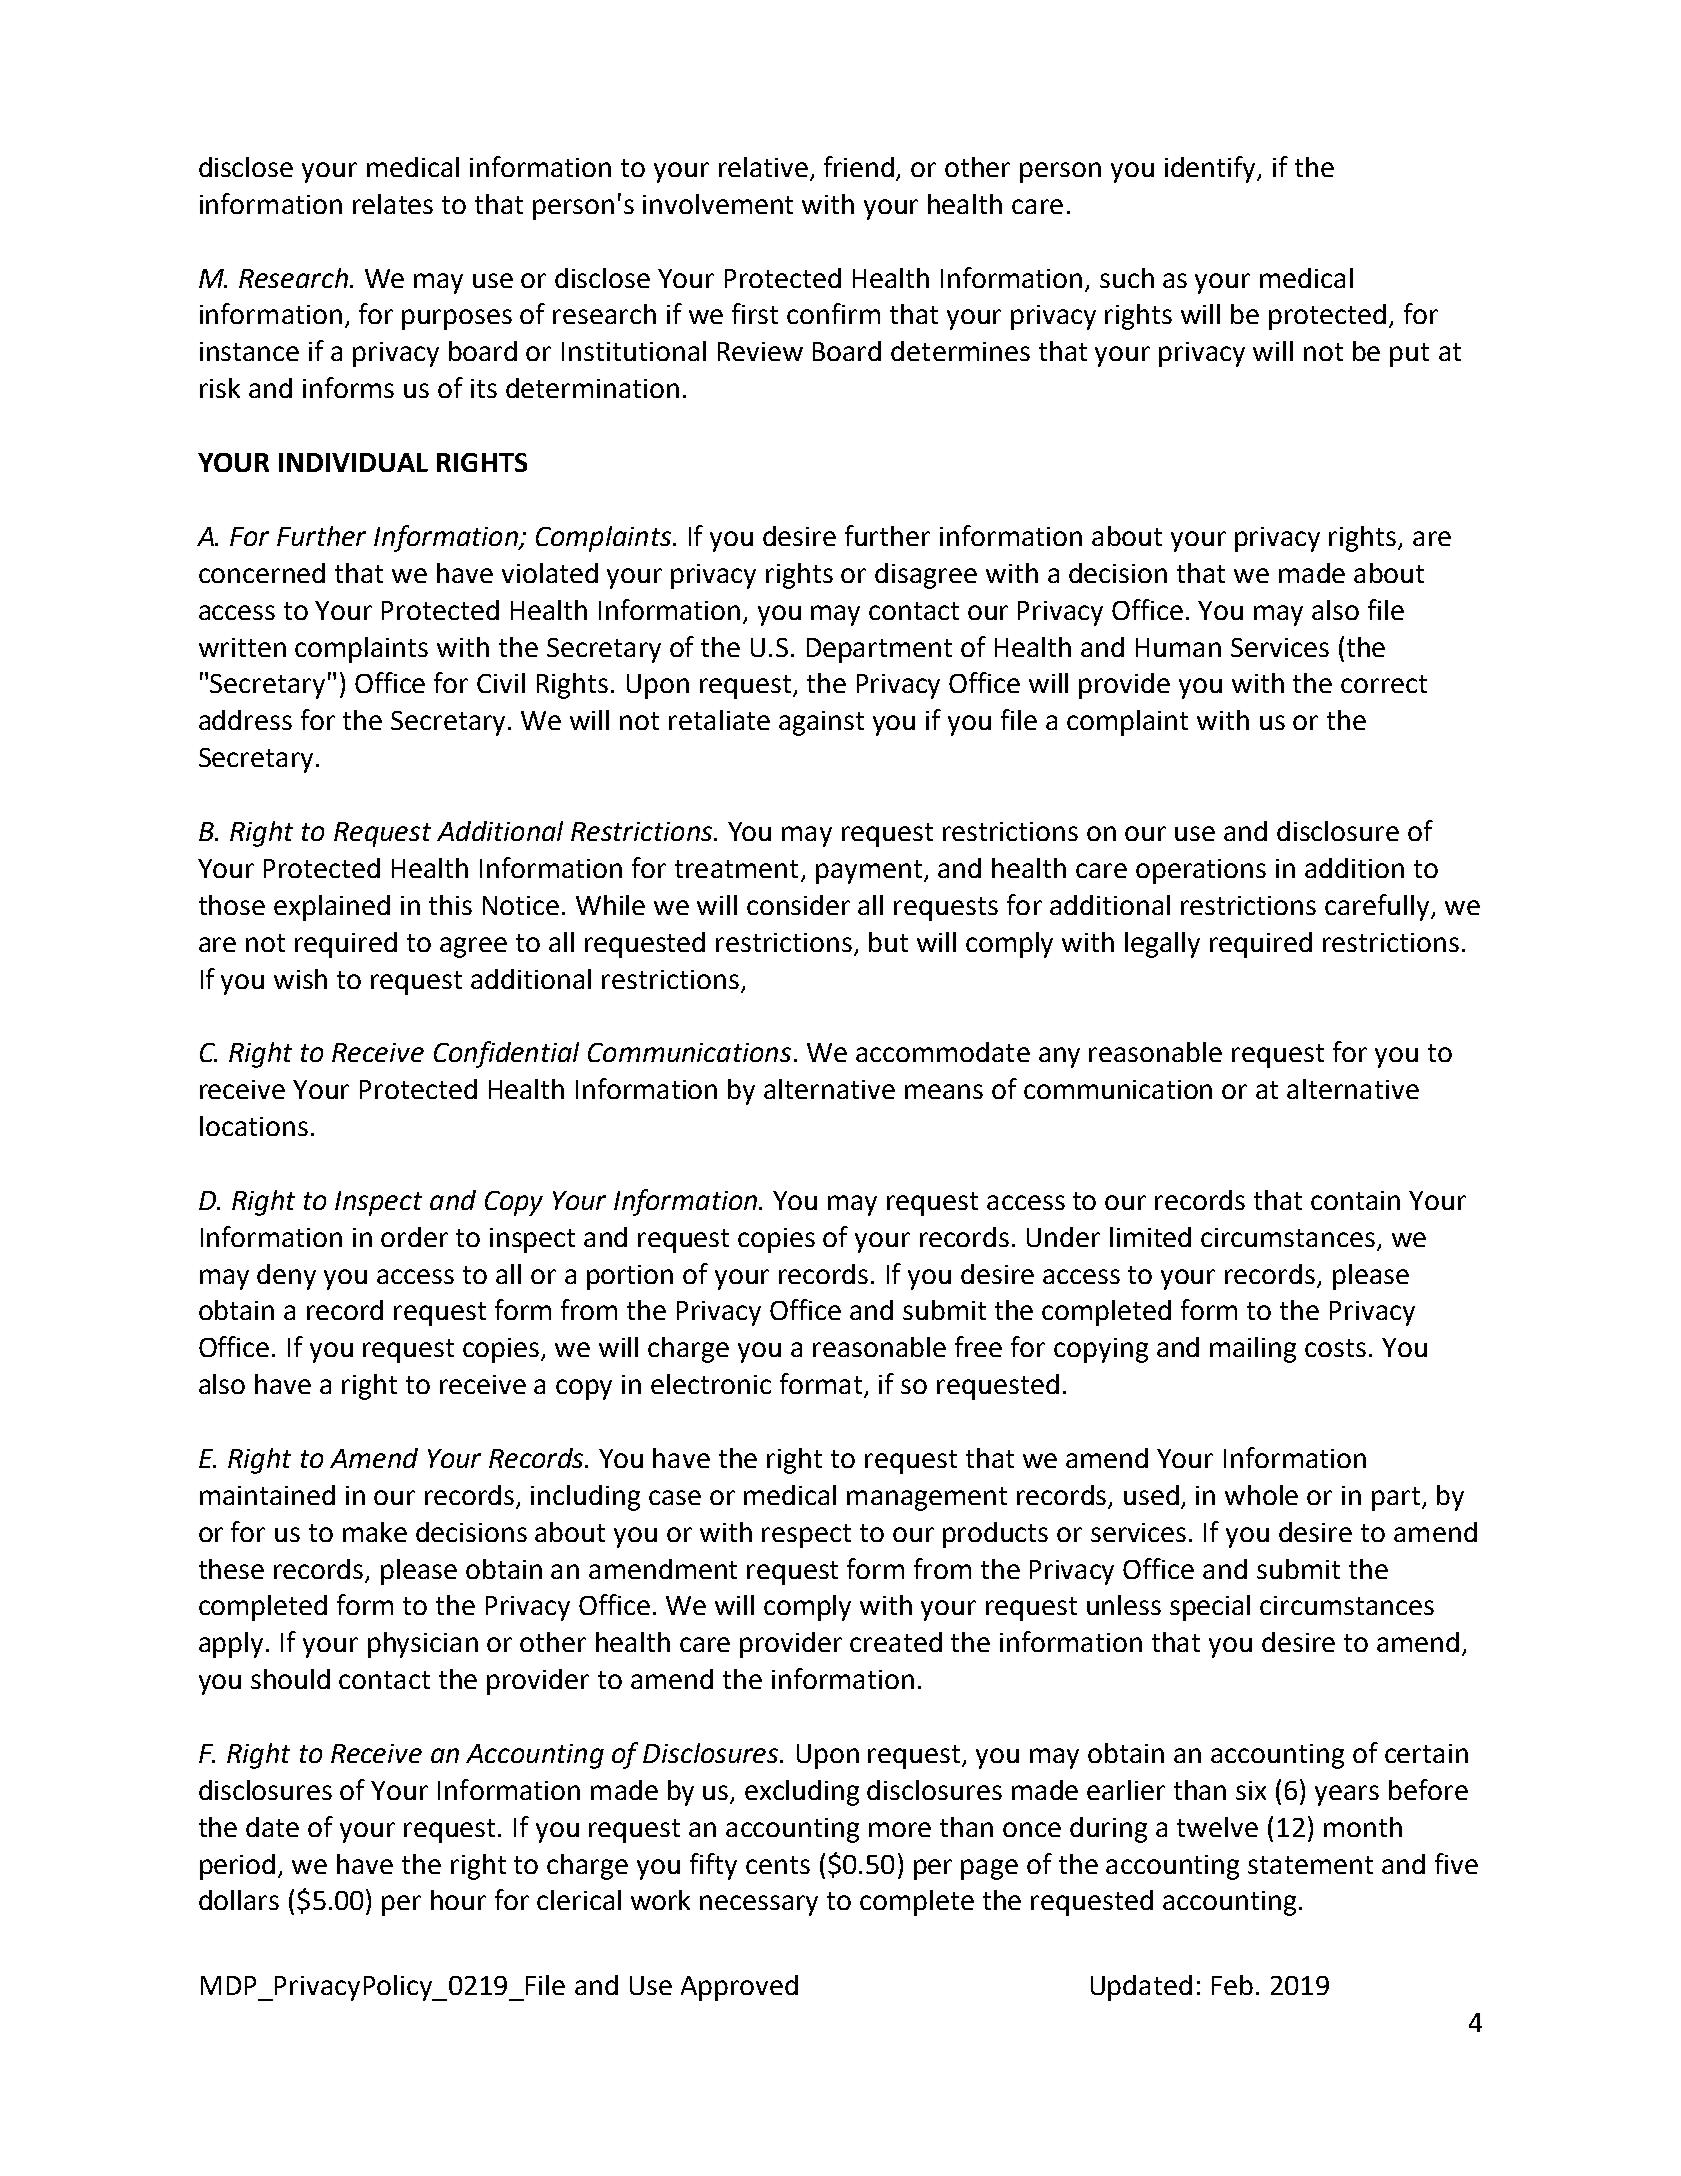 The image size is (1681, 2176). What do you see at coordinates (242, 647) in the screenshot?
I see `written` at bounding box center [242, 647].
